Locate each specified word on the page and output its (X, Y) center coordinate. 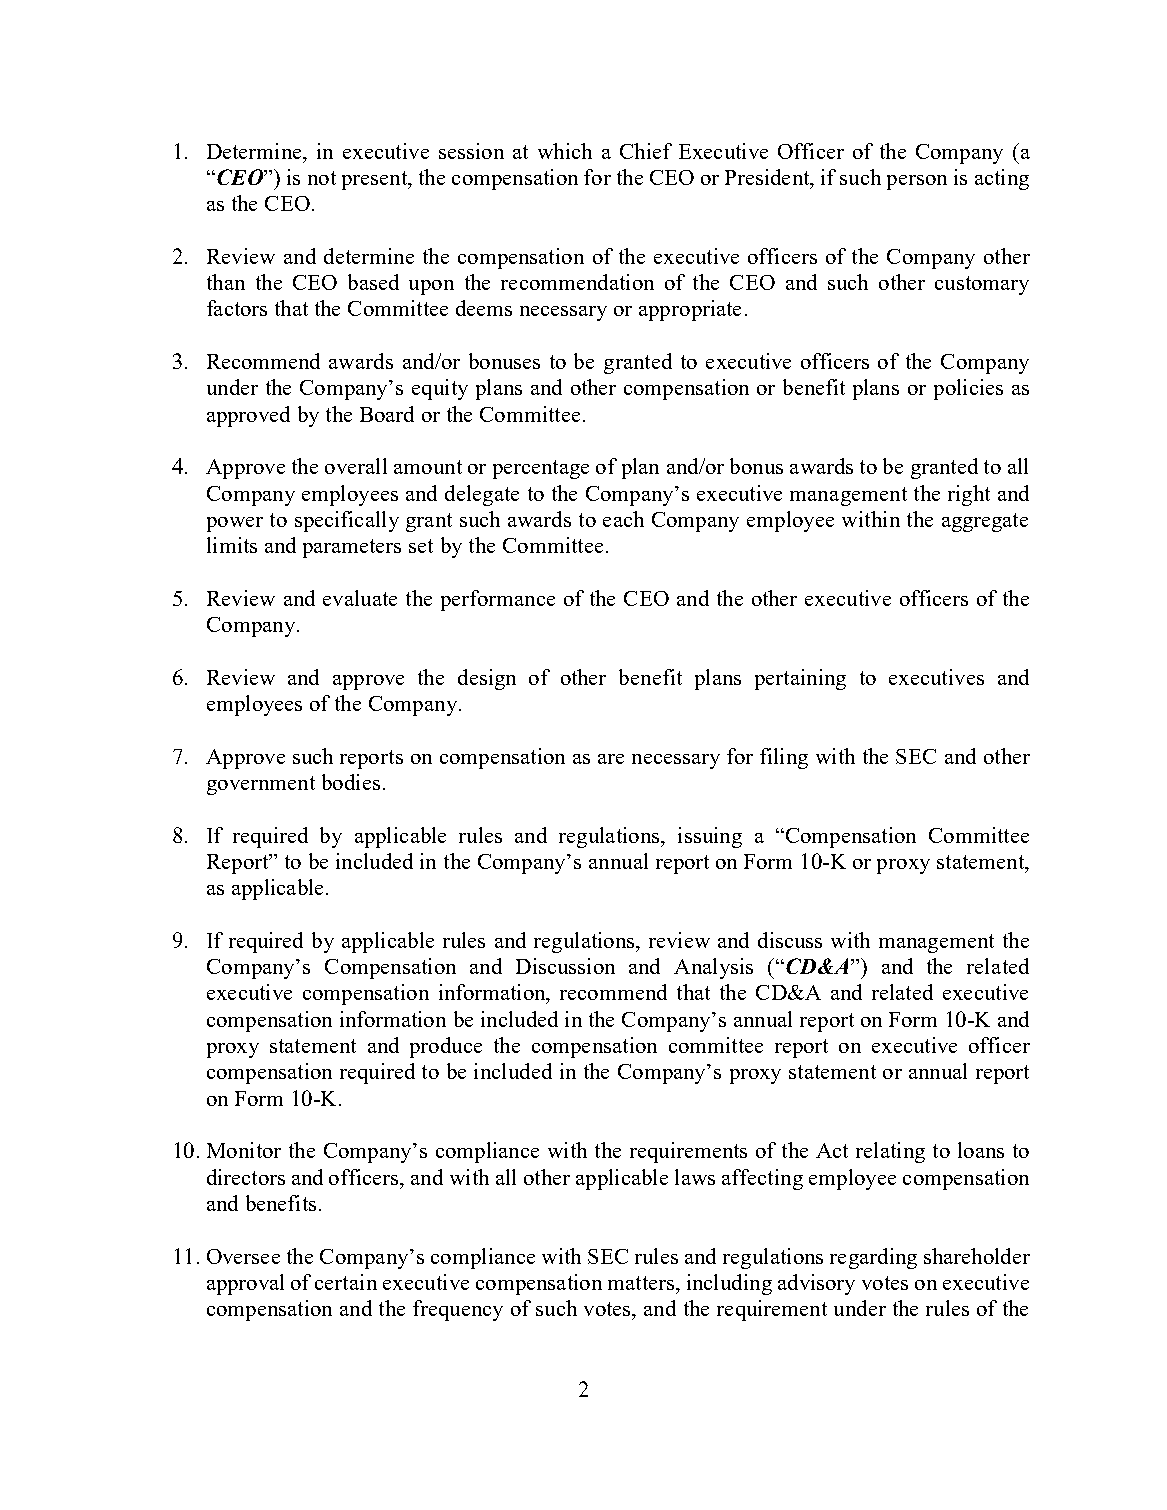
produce (446, 1047)
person (917, 182)
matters (641, 1283)
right (969, 495)
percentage (541, 469)
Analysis (713, 968)
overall (356, 466)
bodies (351, 782)
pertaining (800, 679)
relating (890, 1152)
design (487, 679)
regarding (873, 1258)
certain (346, 1282)
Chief (646, 151)
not (322, 178)
